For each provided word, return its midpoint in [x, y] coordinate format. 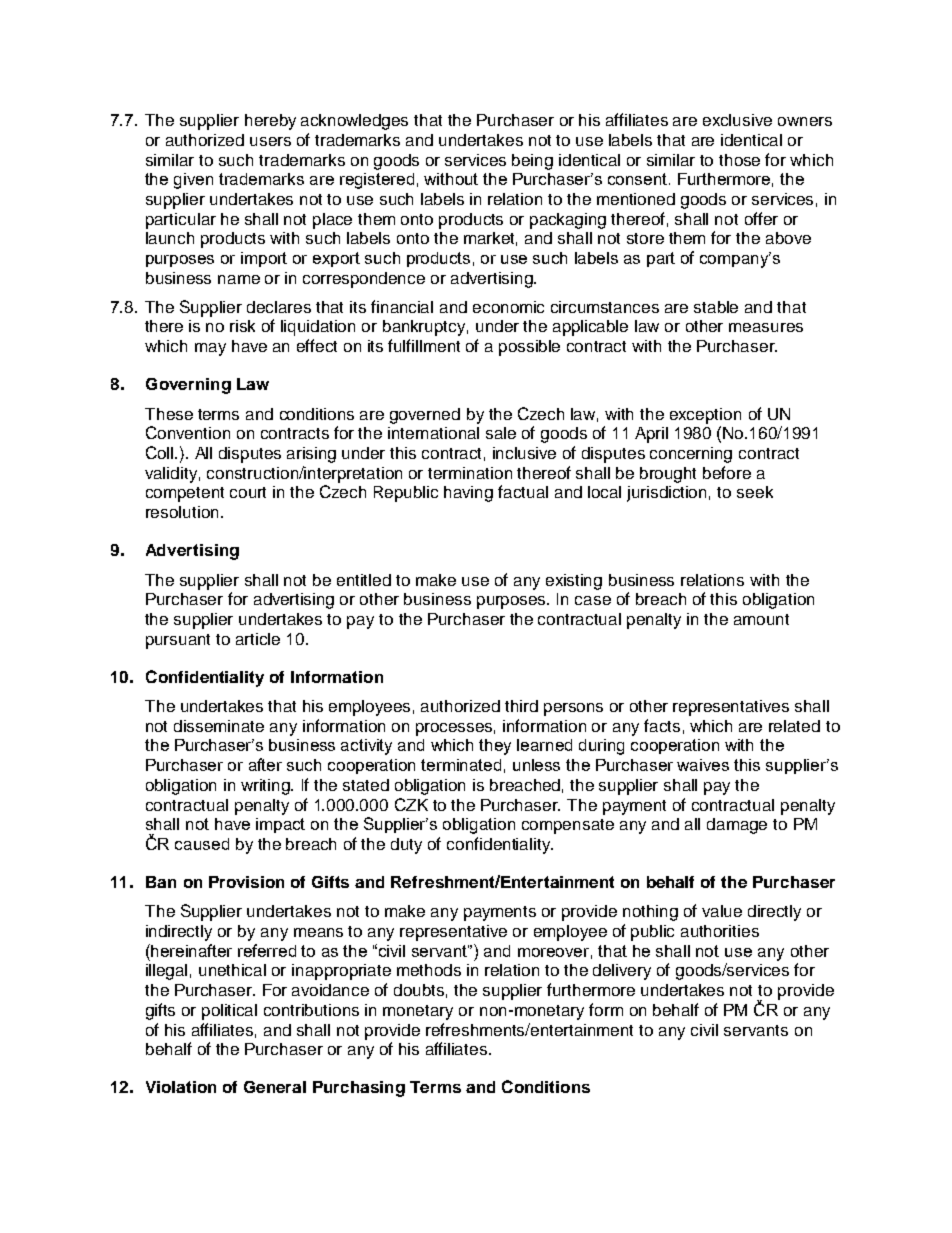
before [727, 472]
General [275, 1087]
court [248, 492]
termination [470, 473]
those [739, 160]
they [495, 747]
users [270, 141]
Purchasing [359, 1089]
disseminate [219, 726]
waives [703, 765]
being [532, 162]
